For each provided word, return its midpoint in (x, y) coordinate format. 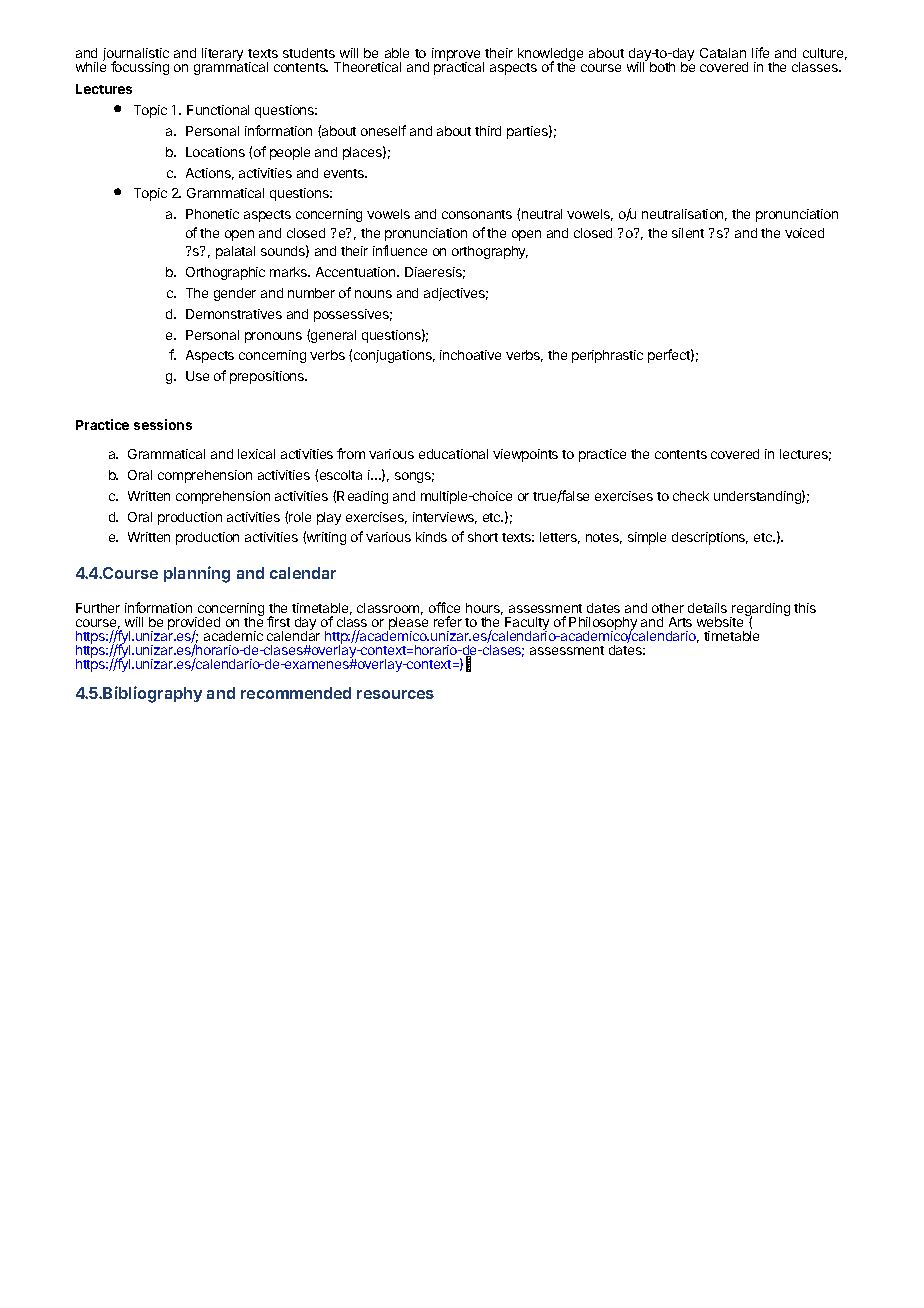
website (720, 622)
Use (197, 376)
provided (194, 625)
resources (395, 694)
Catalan (723, 53)
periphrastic (607, 356)
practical (459, 67)
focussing (140, 68)
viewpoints (525, 455)
